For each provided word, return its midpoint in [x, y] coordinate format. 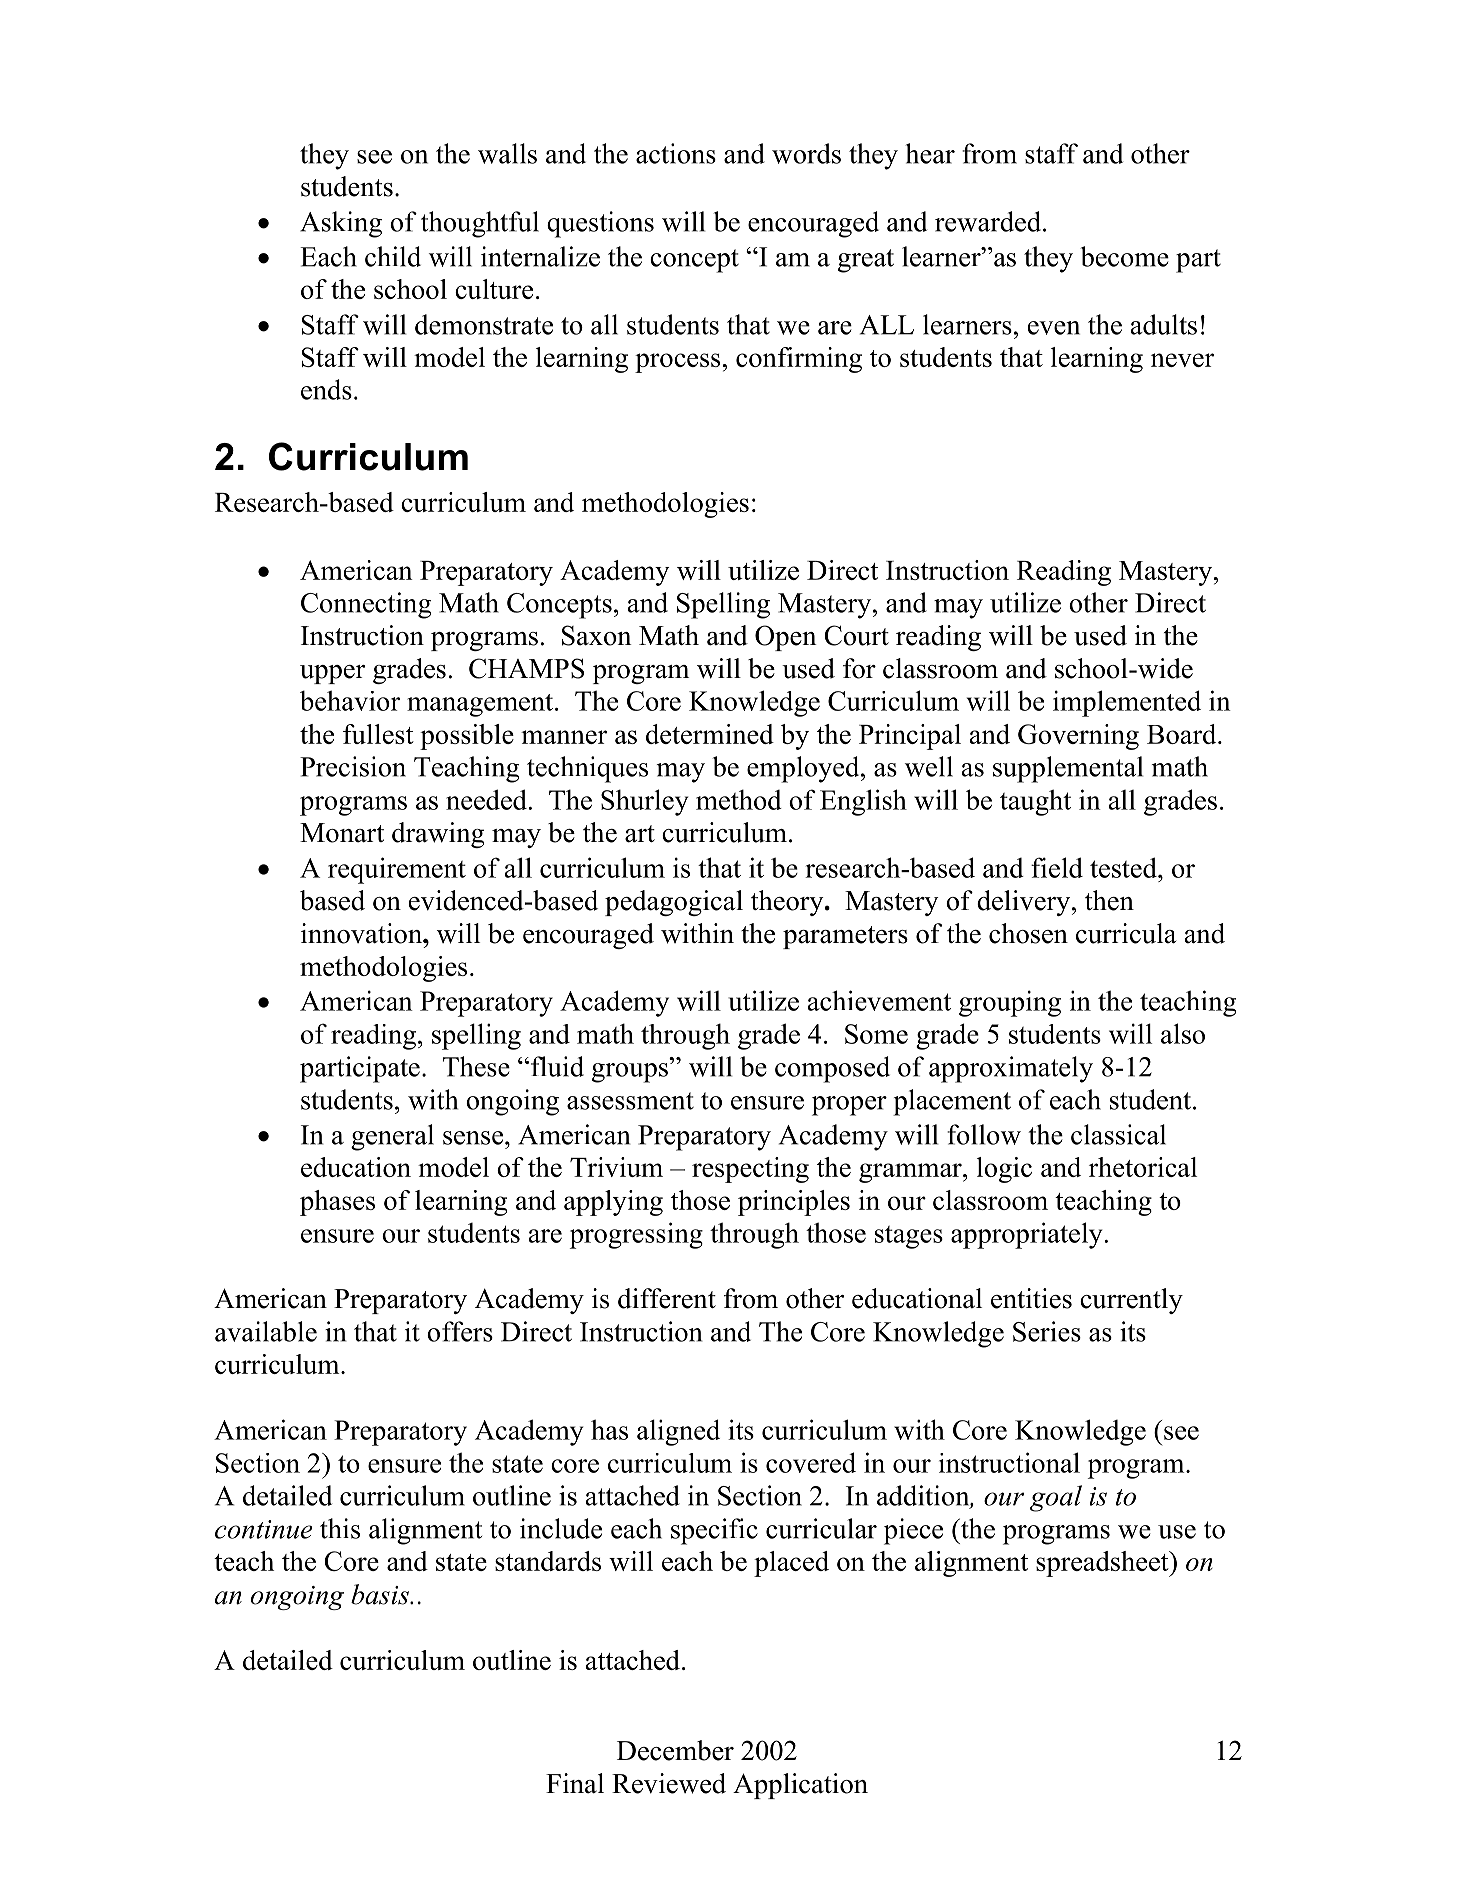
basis [381, 1594]
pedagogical [674, 903]
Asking [341, 224]
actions [676, 153]
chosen [1028, 933]
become [1124, 256]
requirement [397, 870]
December [675, 1750]
